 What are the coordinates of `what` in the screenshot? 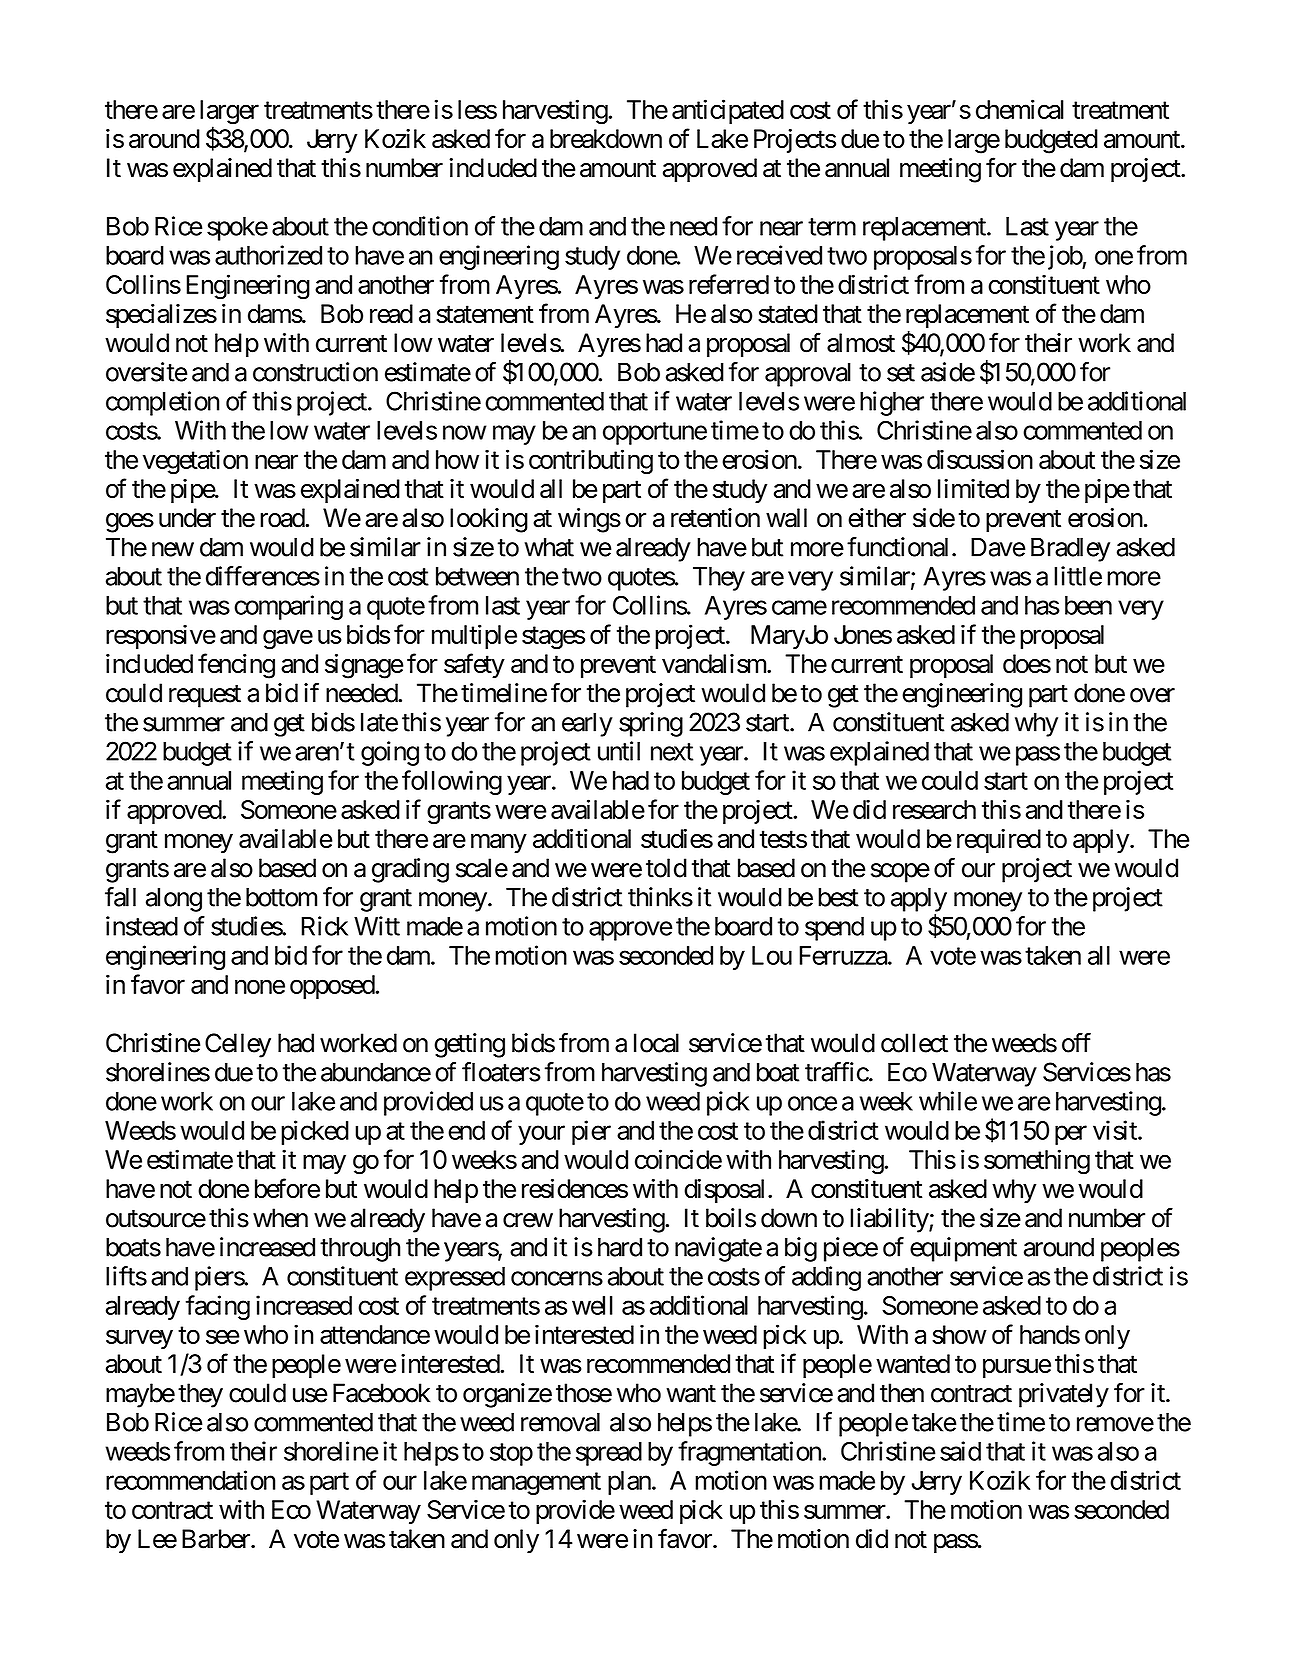 It's located at (549, 547).
